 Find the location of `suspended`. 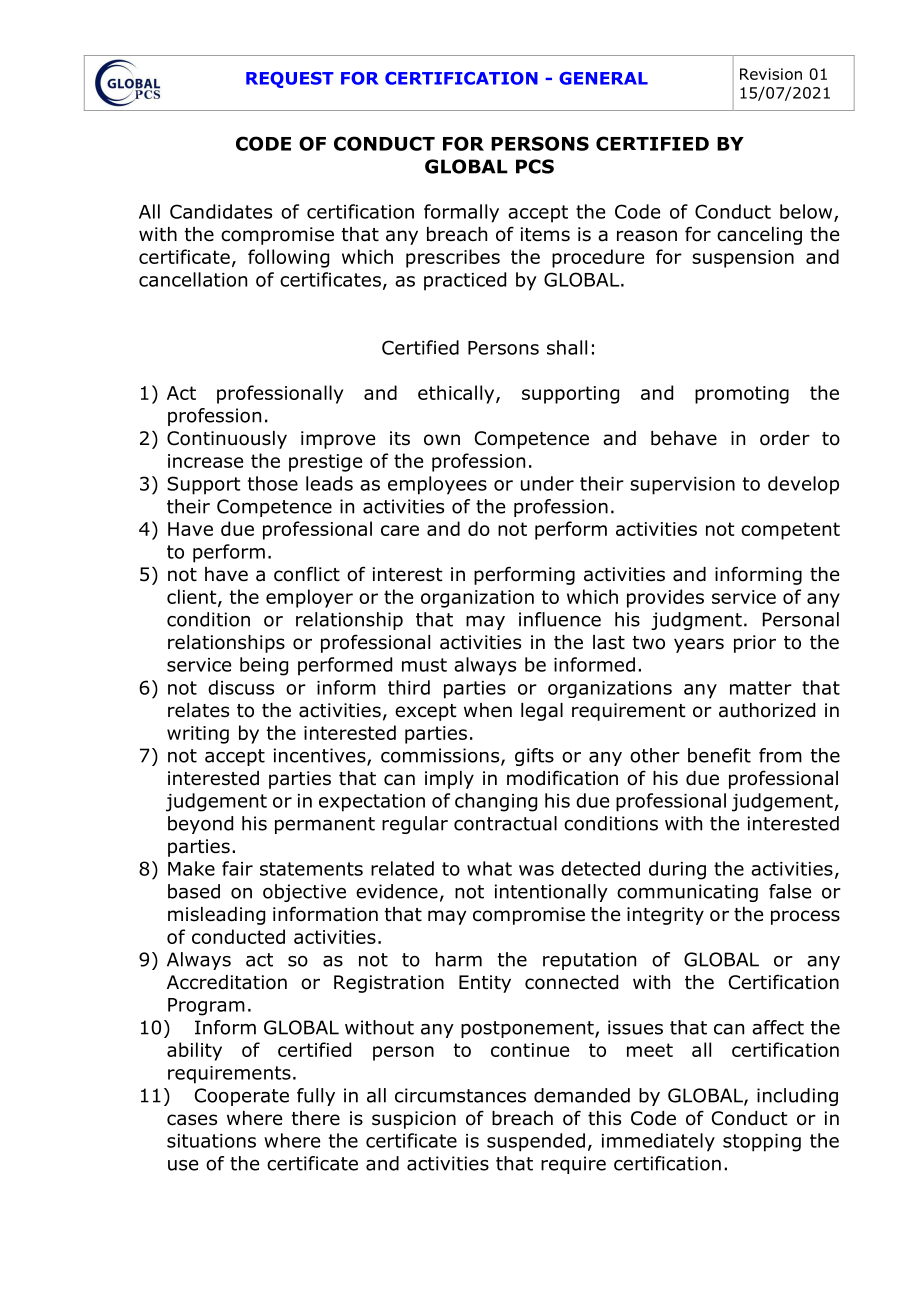

suspended is located at coordinates (536, 1142).
